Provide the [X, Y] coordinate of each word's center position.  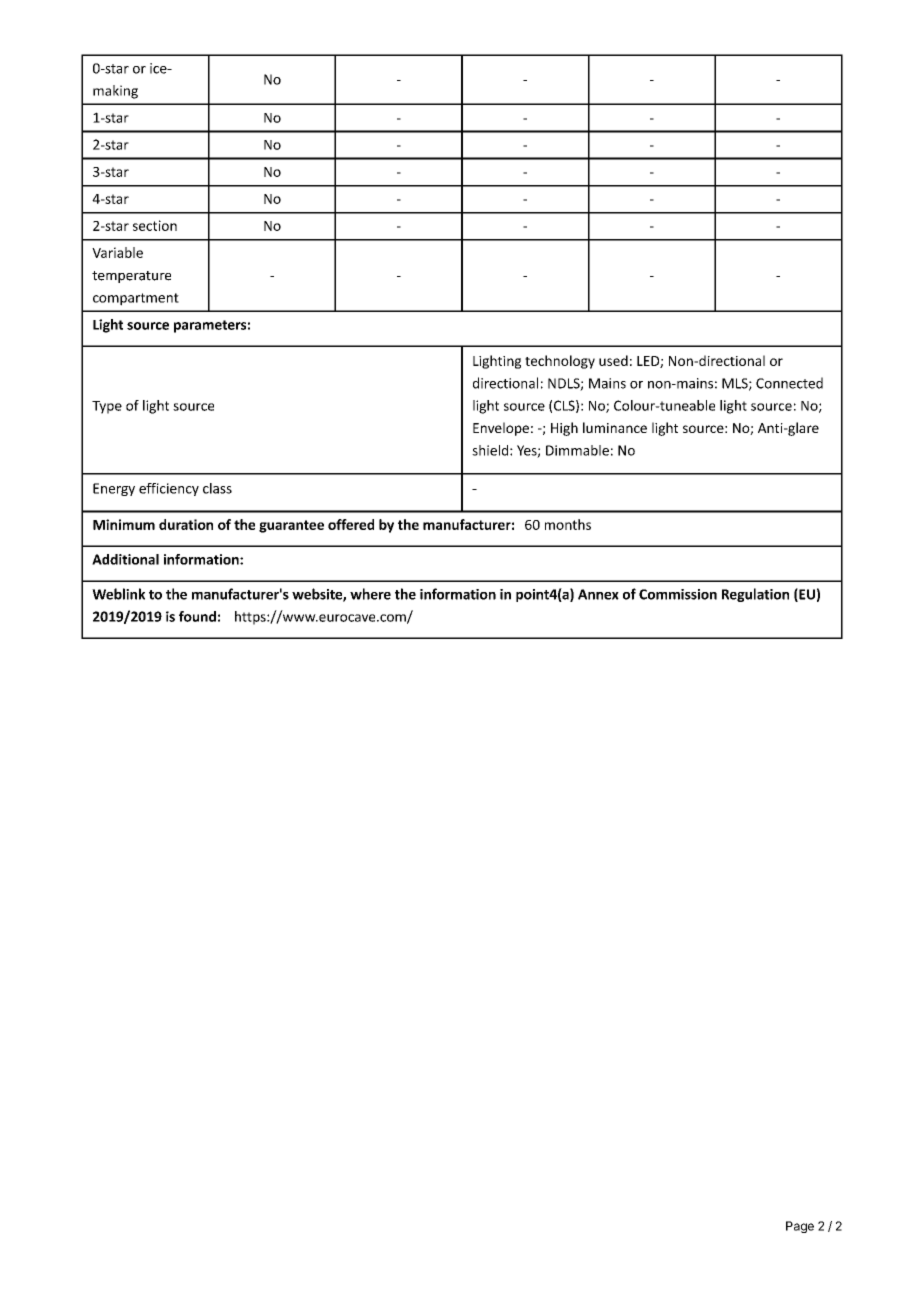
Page [800, 1227]
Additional [125, 559]
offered [351, 524]
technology [560, 362]
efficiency [169, 489]
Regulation [755, 595]
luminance [615, 427]
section [155, 225]
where [370, 594]
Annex [598, 594]
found [197, 616]
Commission [678, 594]
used [613, 360]
